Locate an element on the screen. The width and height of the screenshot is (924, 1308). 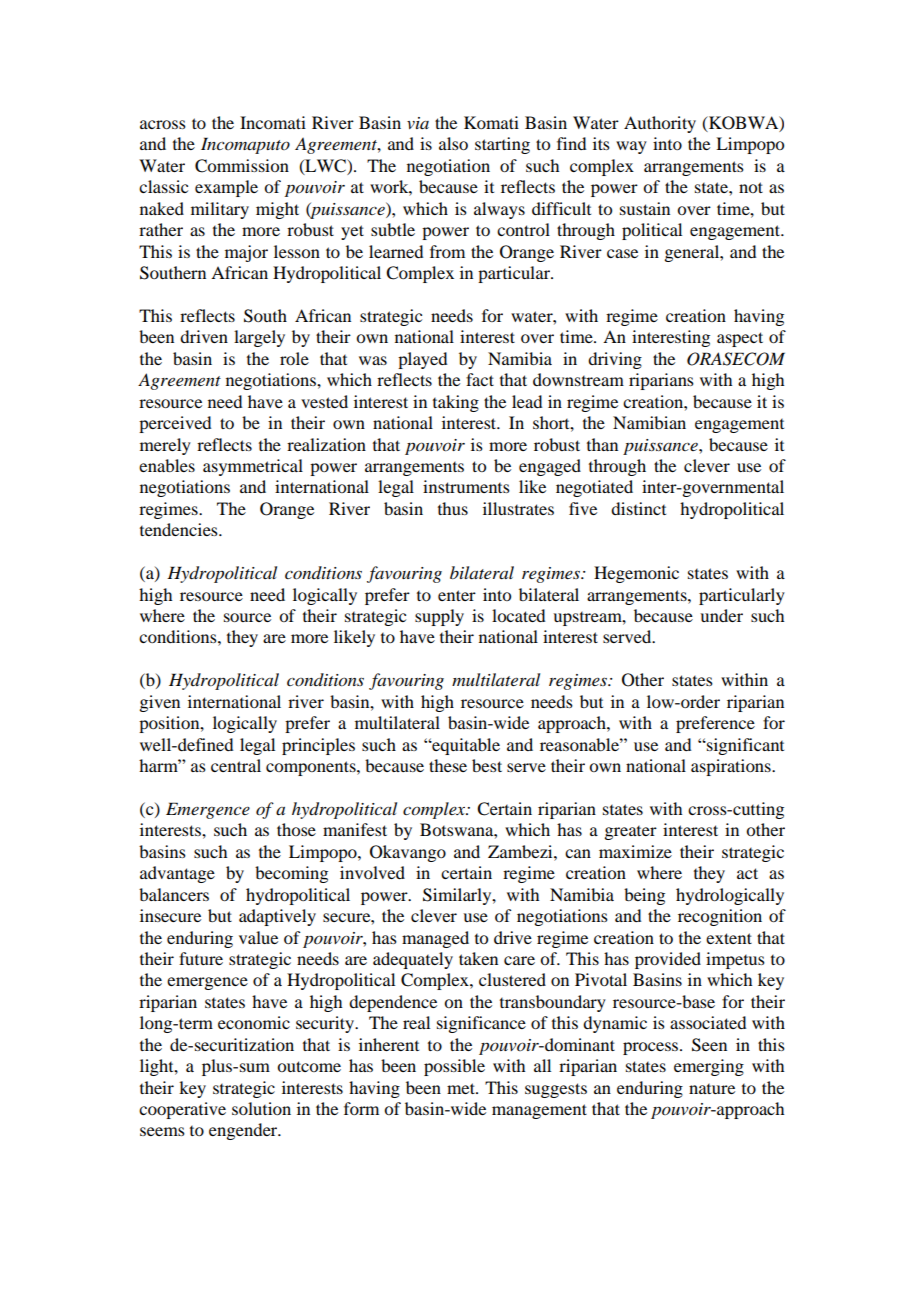
central is located at coordinates (236, 765).
